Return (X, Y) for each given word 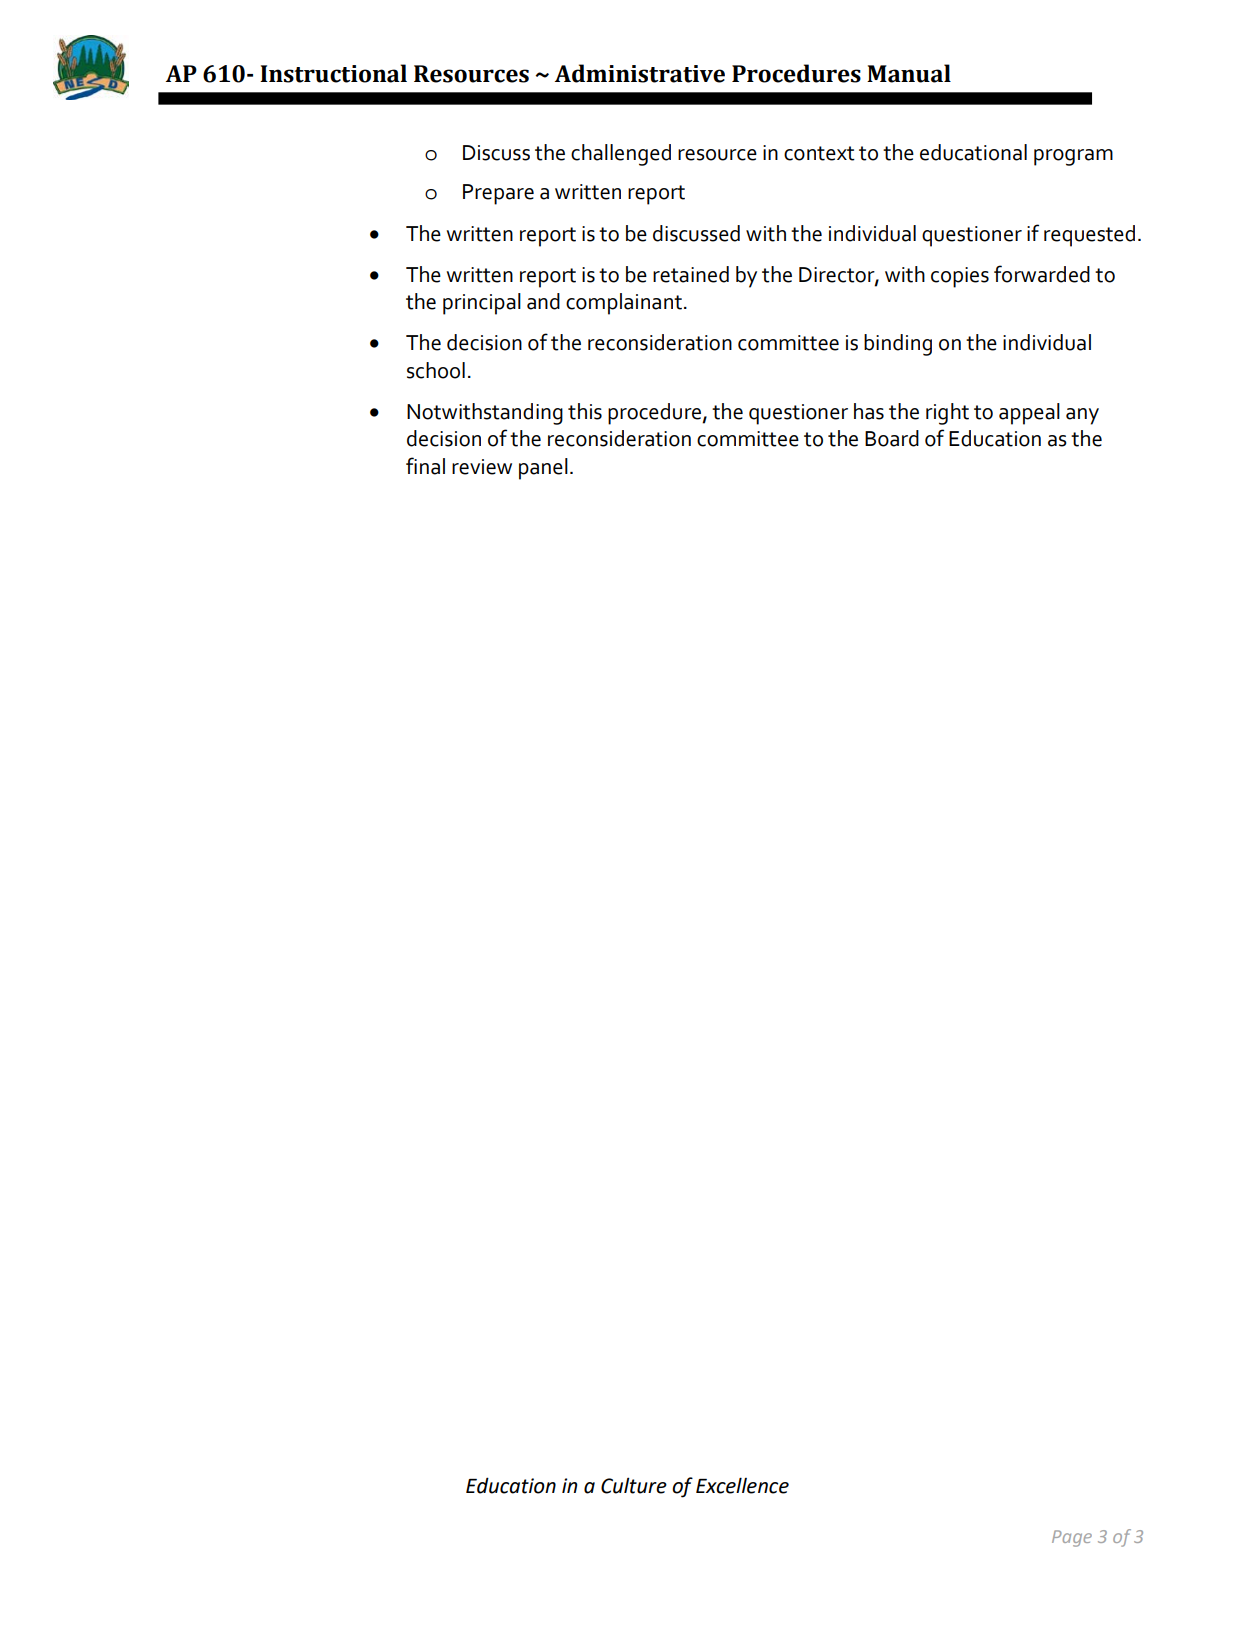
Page (1072, 1538)
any (1082, 416)
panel (543, 469)
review (482, 467)
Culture (634, 1485)
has (869, 411)
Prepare (498, 194)
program (1073, 157)
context (819, 153)
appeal (1029, 414)
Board (892, 438)
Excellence (742, 1485)
